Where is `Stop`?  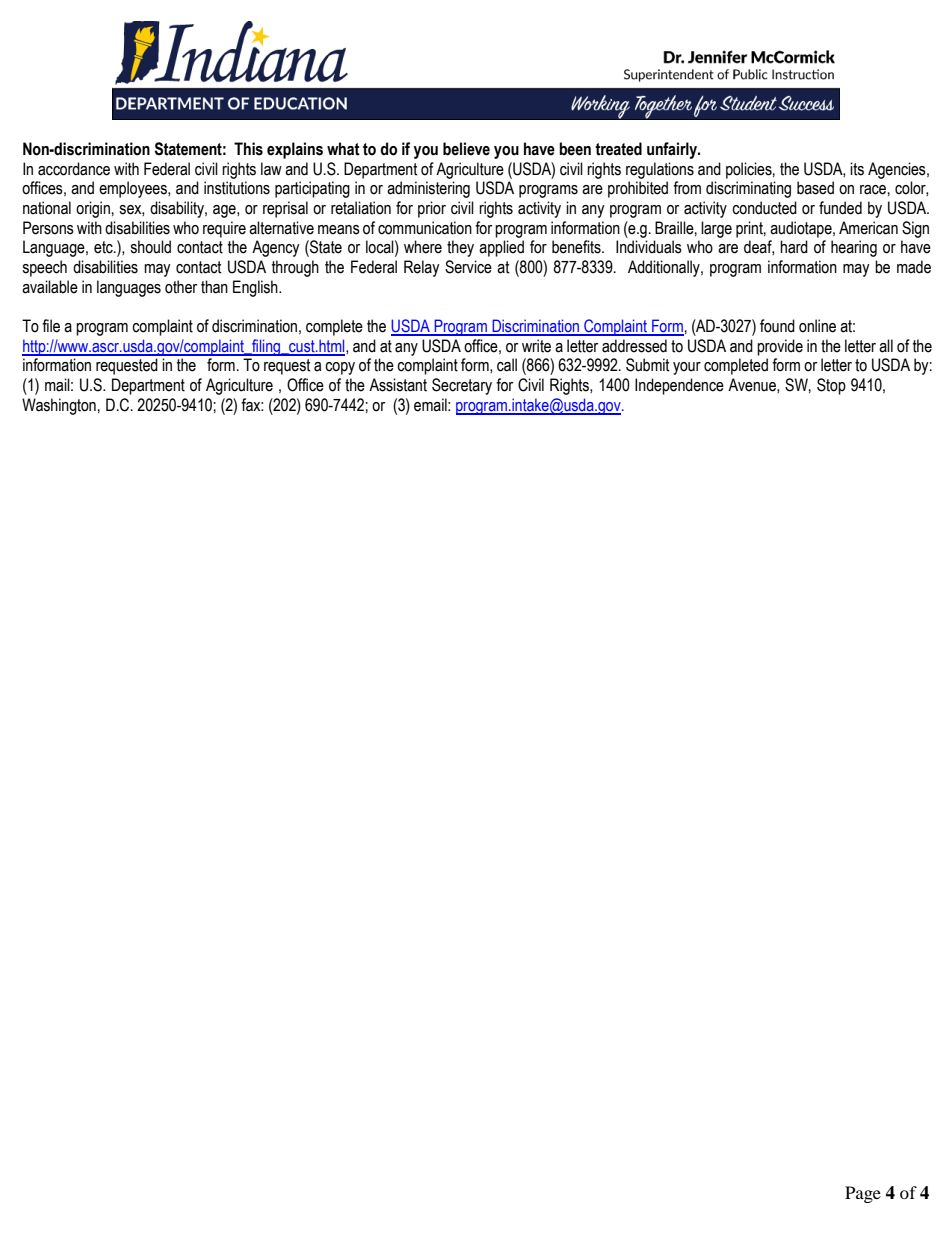
Stop is located at coordinates (831, 386).
